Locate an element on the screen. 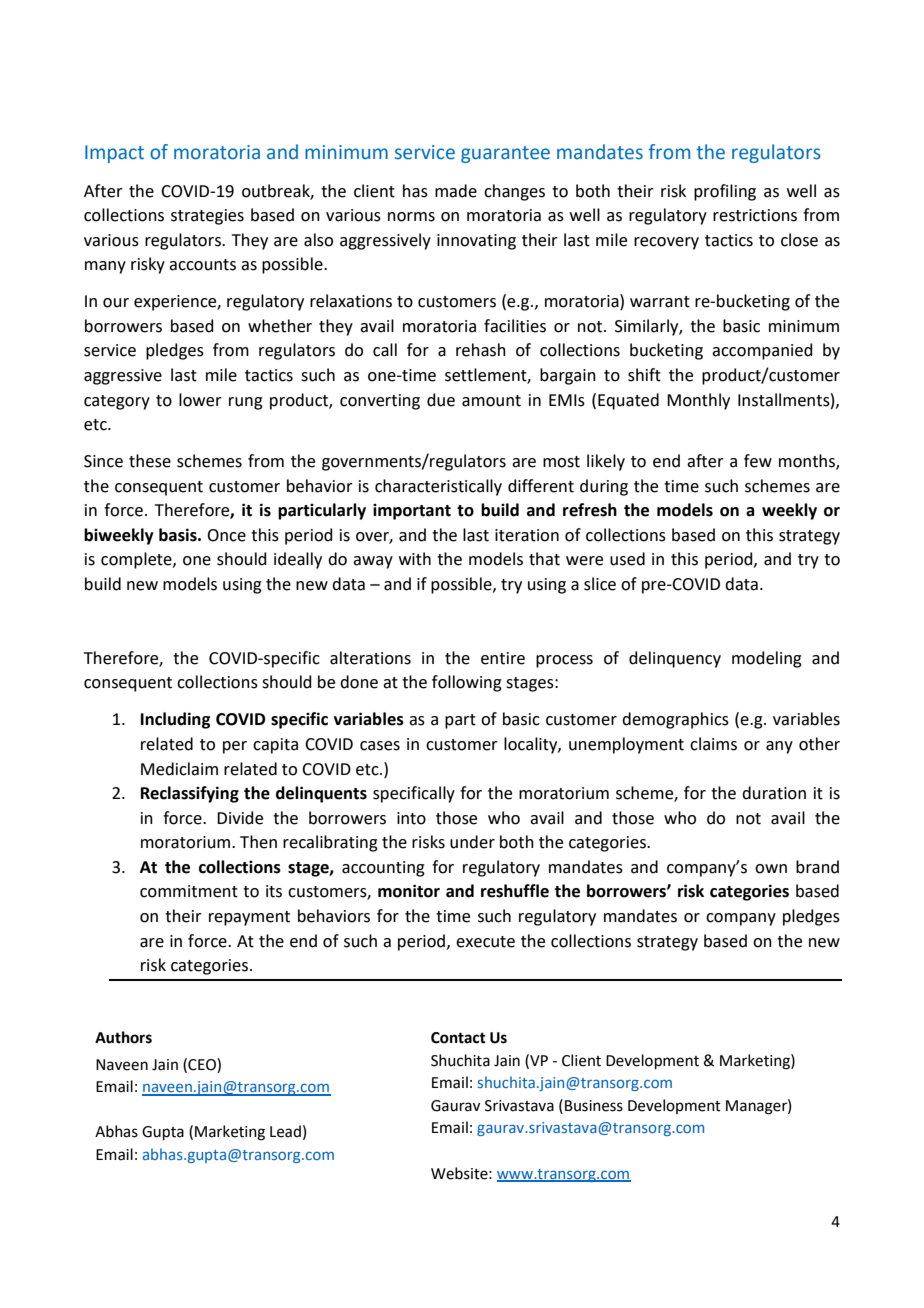  into is located at coordinates (411, 818).
